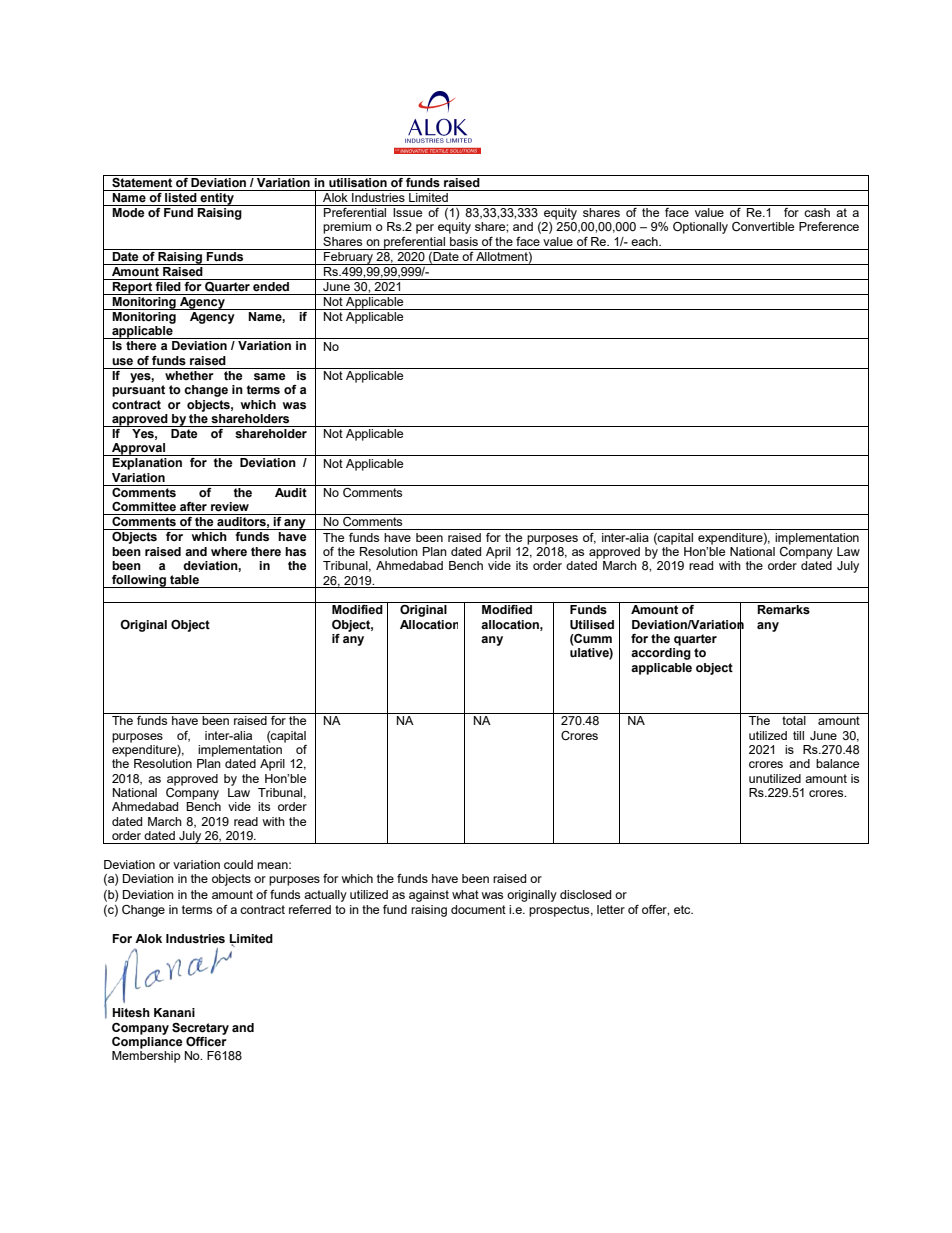 The width and height of the image is (952, 1233). Describe the element at coordinates (184, 579) in the image. I see `table` at that location.
